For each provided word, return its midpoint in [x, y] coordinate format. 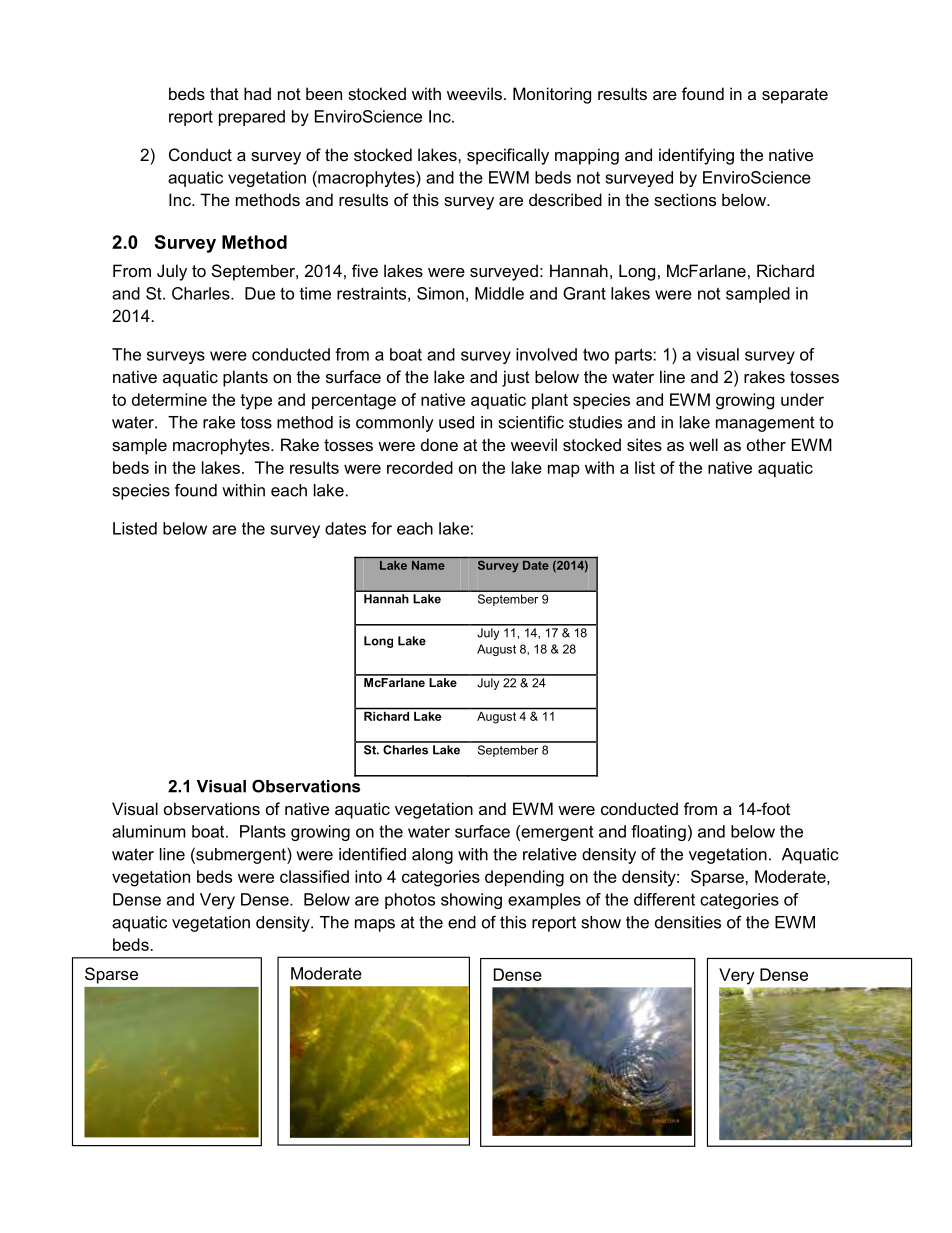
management [765, 424]
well [703, 444]
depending [524, 878]
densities [688, 922]
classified [314, 876]
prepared [252, 118]
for [381, 528]
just [516, 378]
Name [428, 565]
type [256, 402]
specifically [508, 156]
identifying [696, 156]
